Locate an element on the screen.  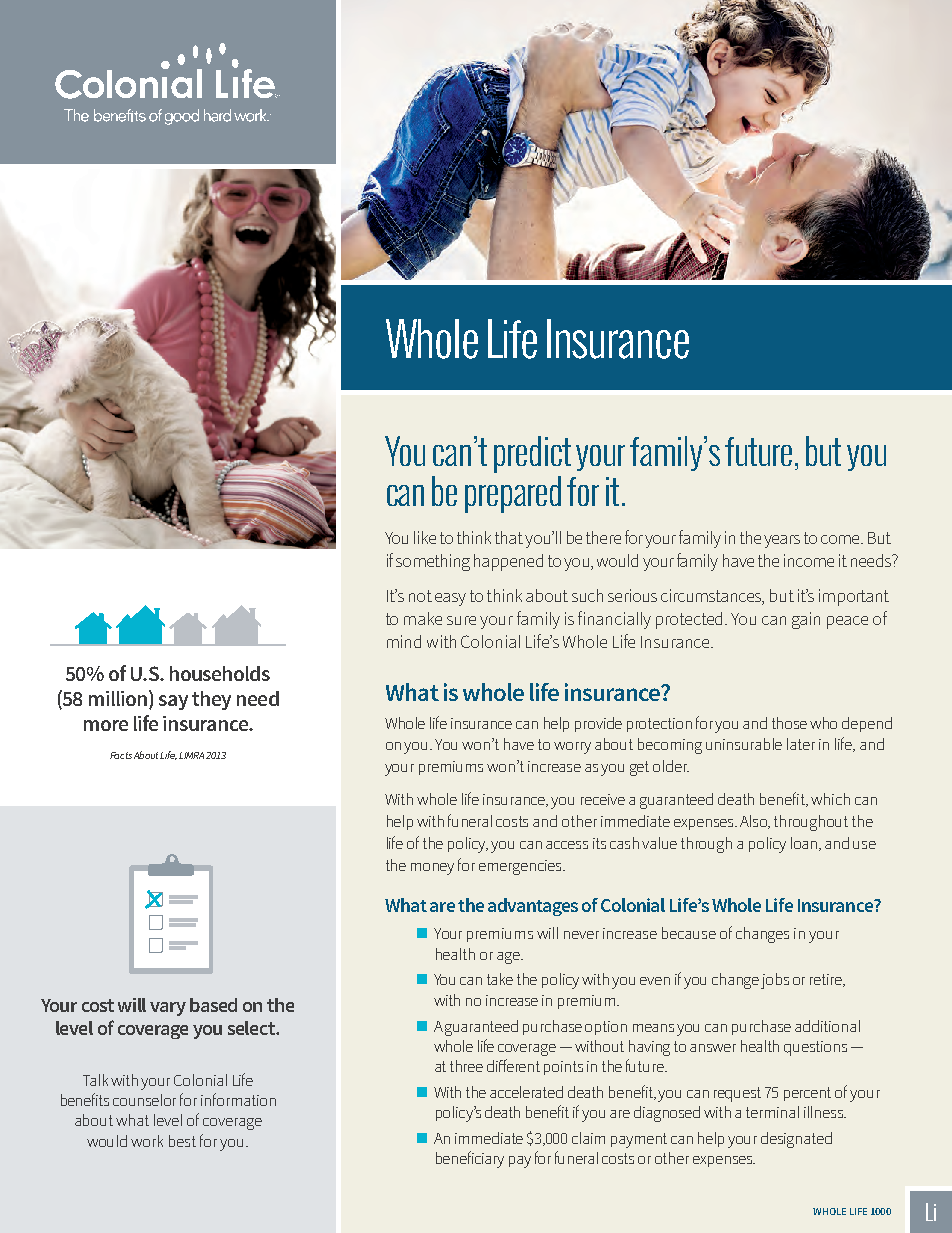
beneficiary is located at coordinates (470, 1159).
